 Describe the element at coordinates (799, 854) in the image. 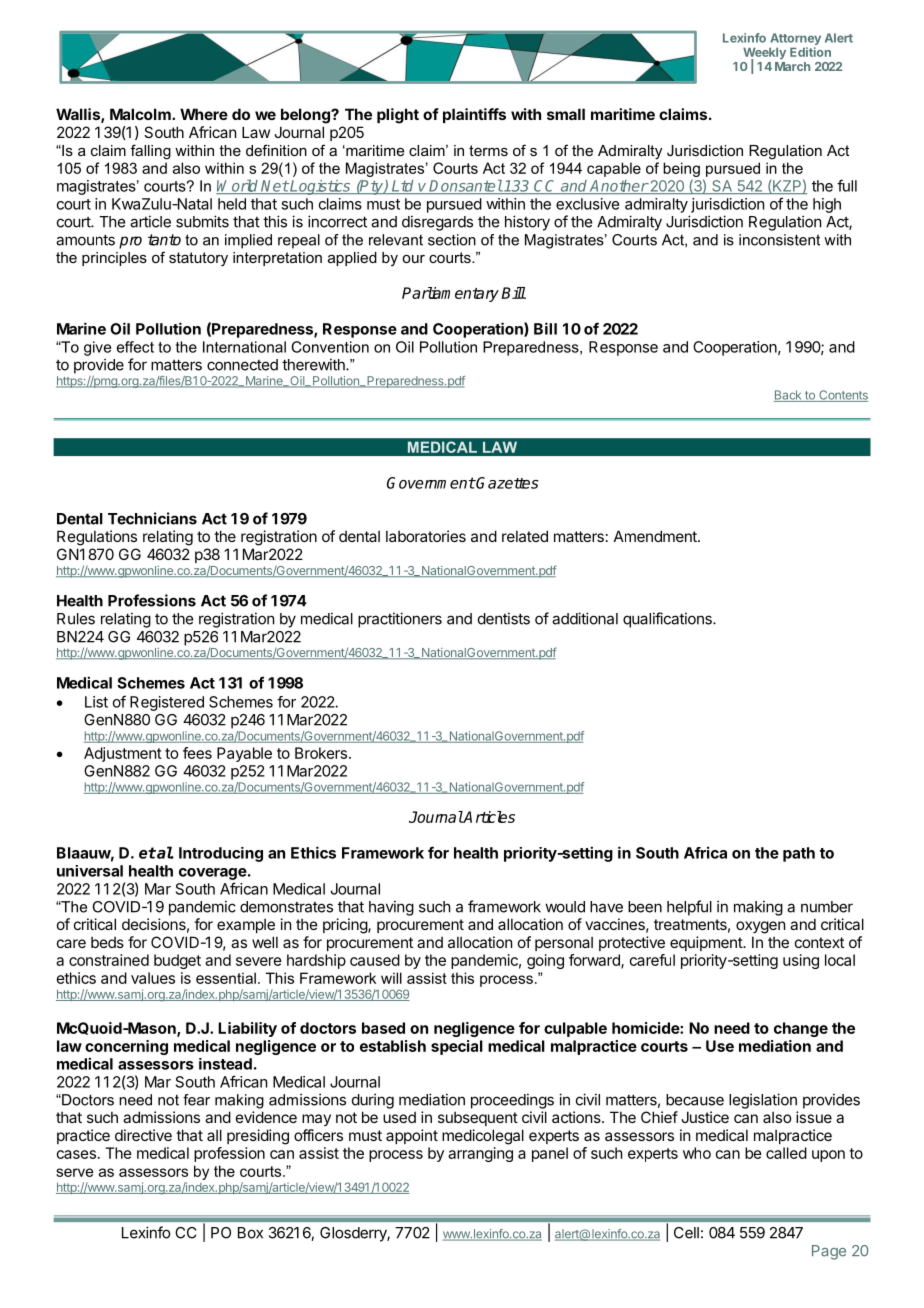

I see `path` at that location.
